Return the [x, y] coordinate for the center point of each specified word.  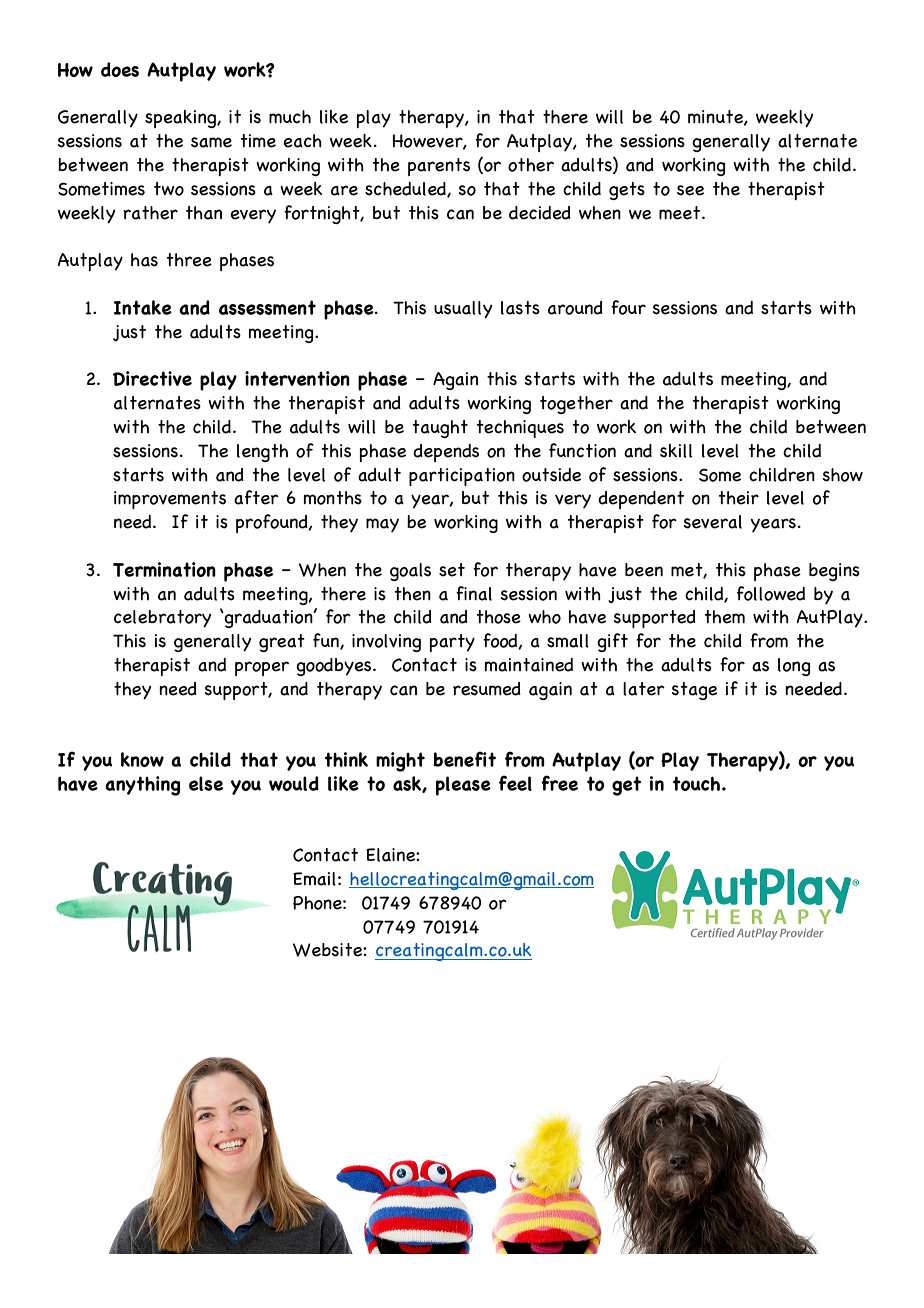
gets [627, 191]
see [690, 190]
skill [676, 451]
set [452, 570]
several [713, 522]
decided [540, 213]
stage [694, 691]
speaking [181, 119]
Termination [164, 569]
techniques [520, 429]
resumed [487, 689]
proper [262, 668]
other [531, 165]
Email [314, 879]
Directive [152, 378]
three [189, 260]
